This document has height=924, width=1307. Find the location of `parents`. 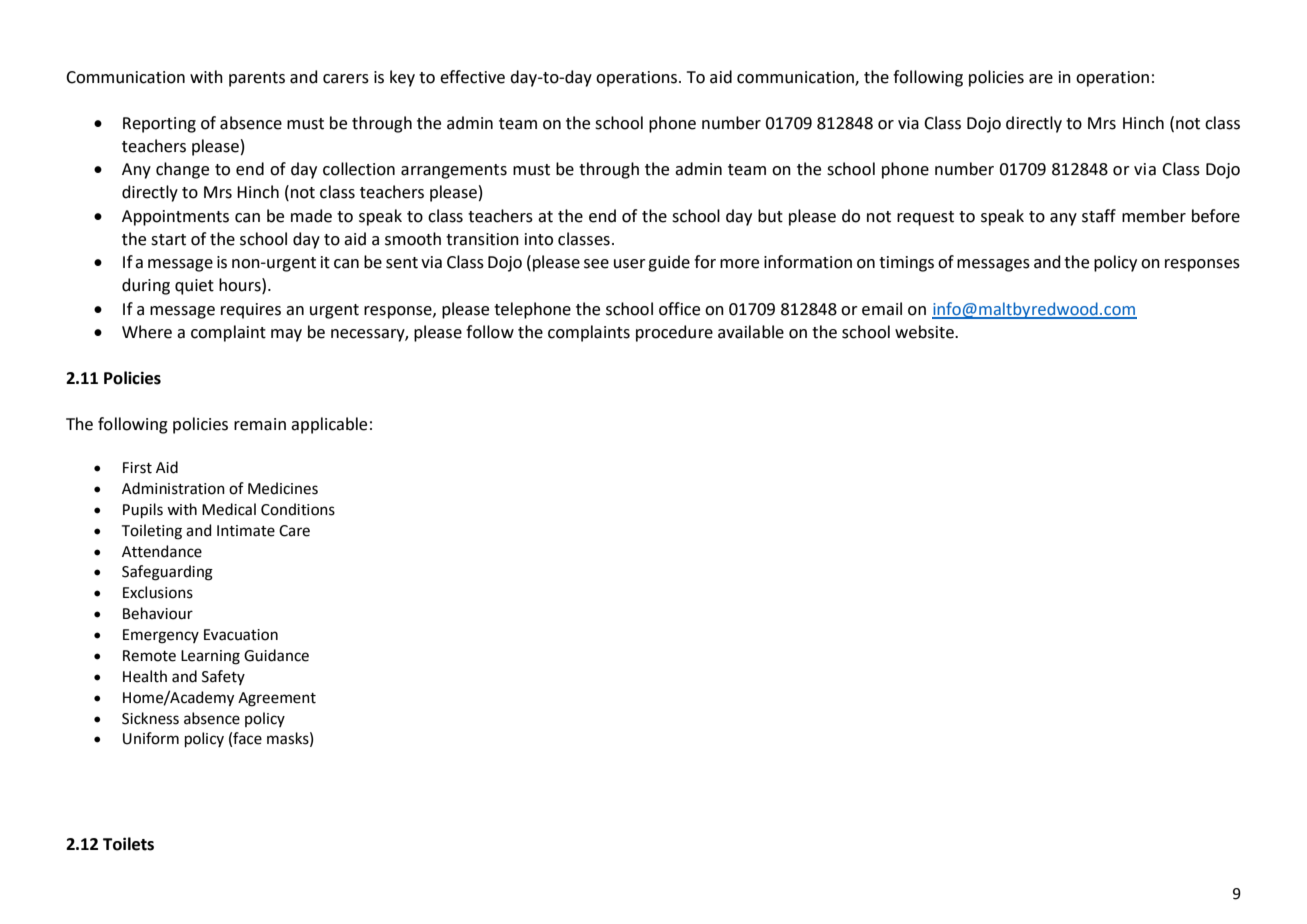

parents is located at coordinates (257, 79).
